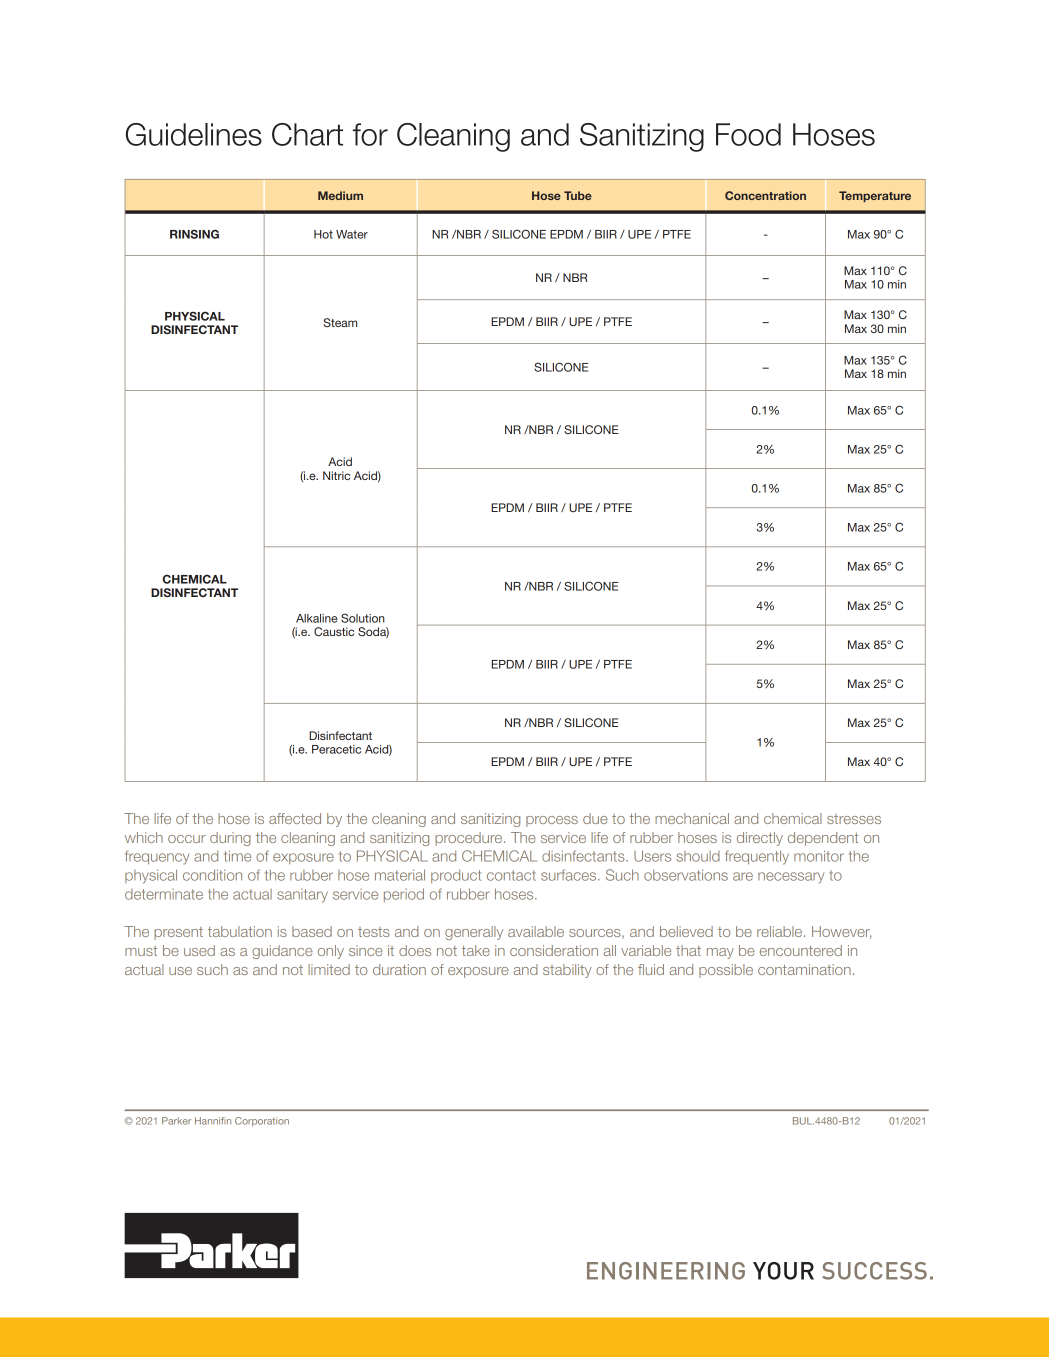 This image has width=1049, height=1357. Describe the element at coordinates (340, 322) in the image. I see `Steam` at that location.
